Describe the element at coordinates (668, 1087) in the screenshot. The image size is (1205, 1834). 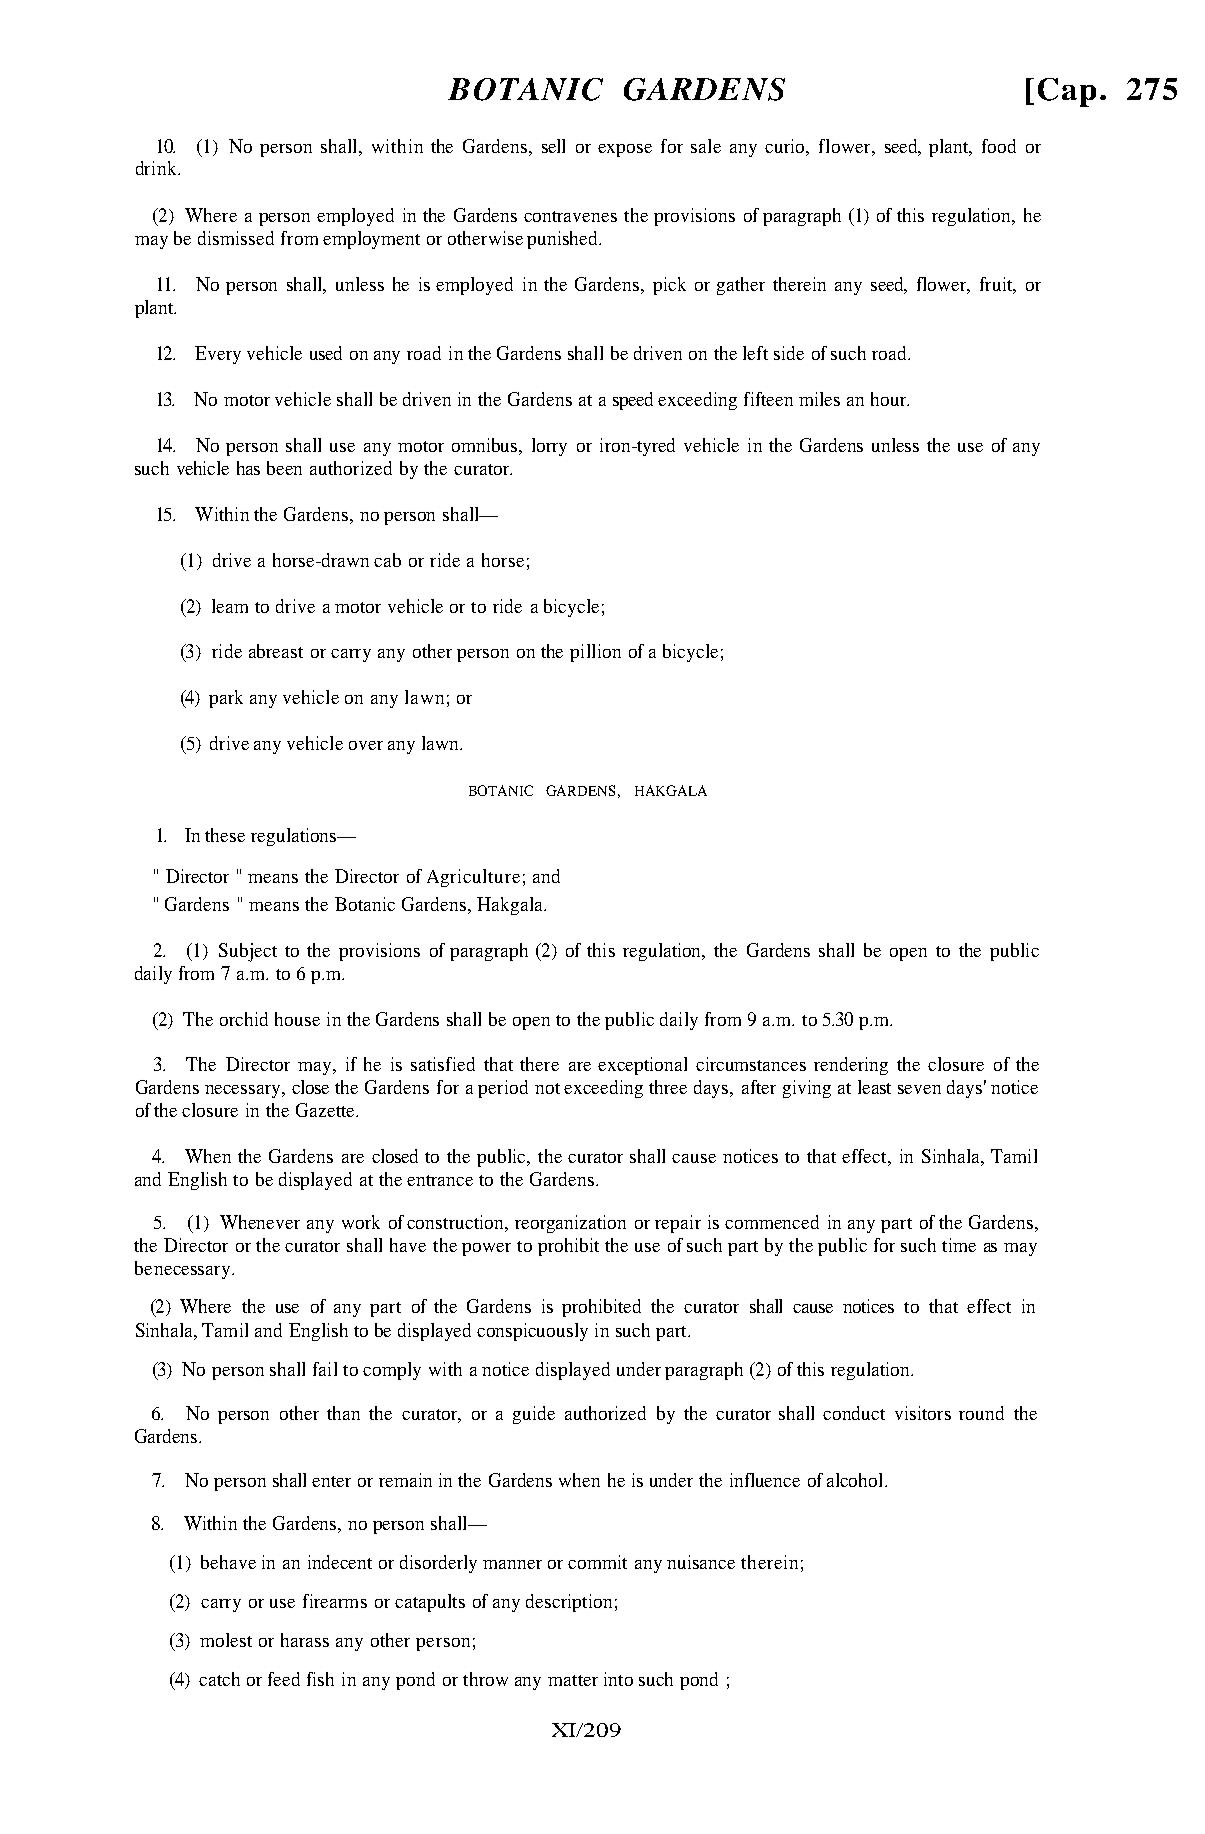
I see `three` at that location.
